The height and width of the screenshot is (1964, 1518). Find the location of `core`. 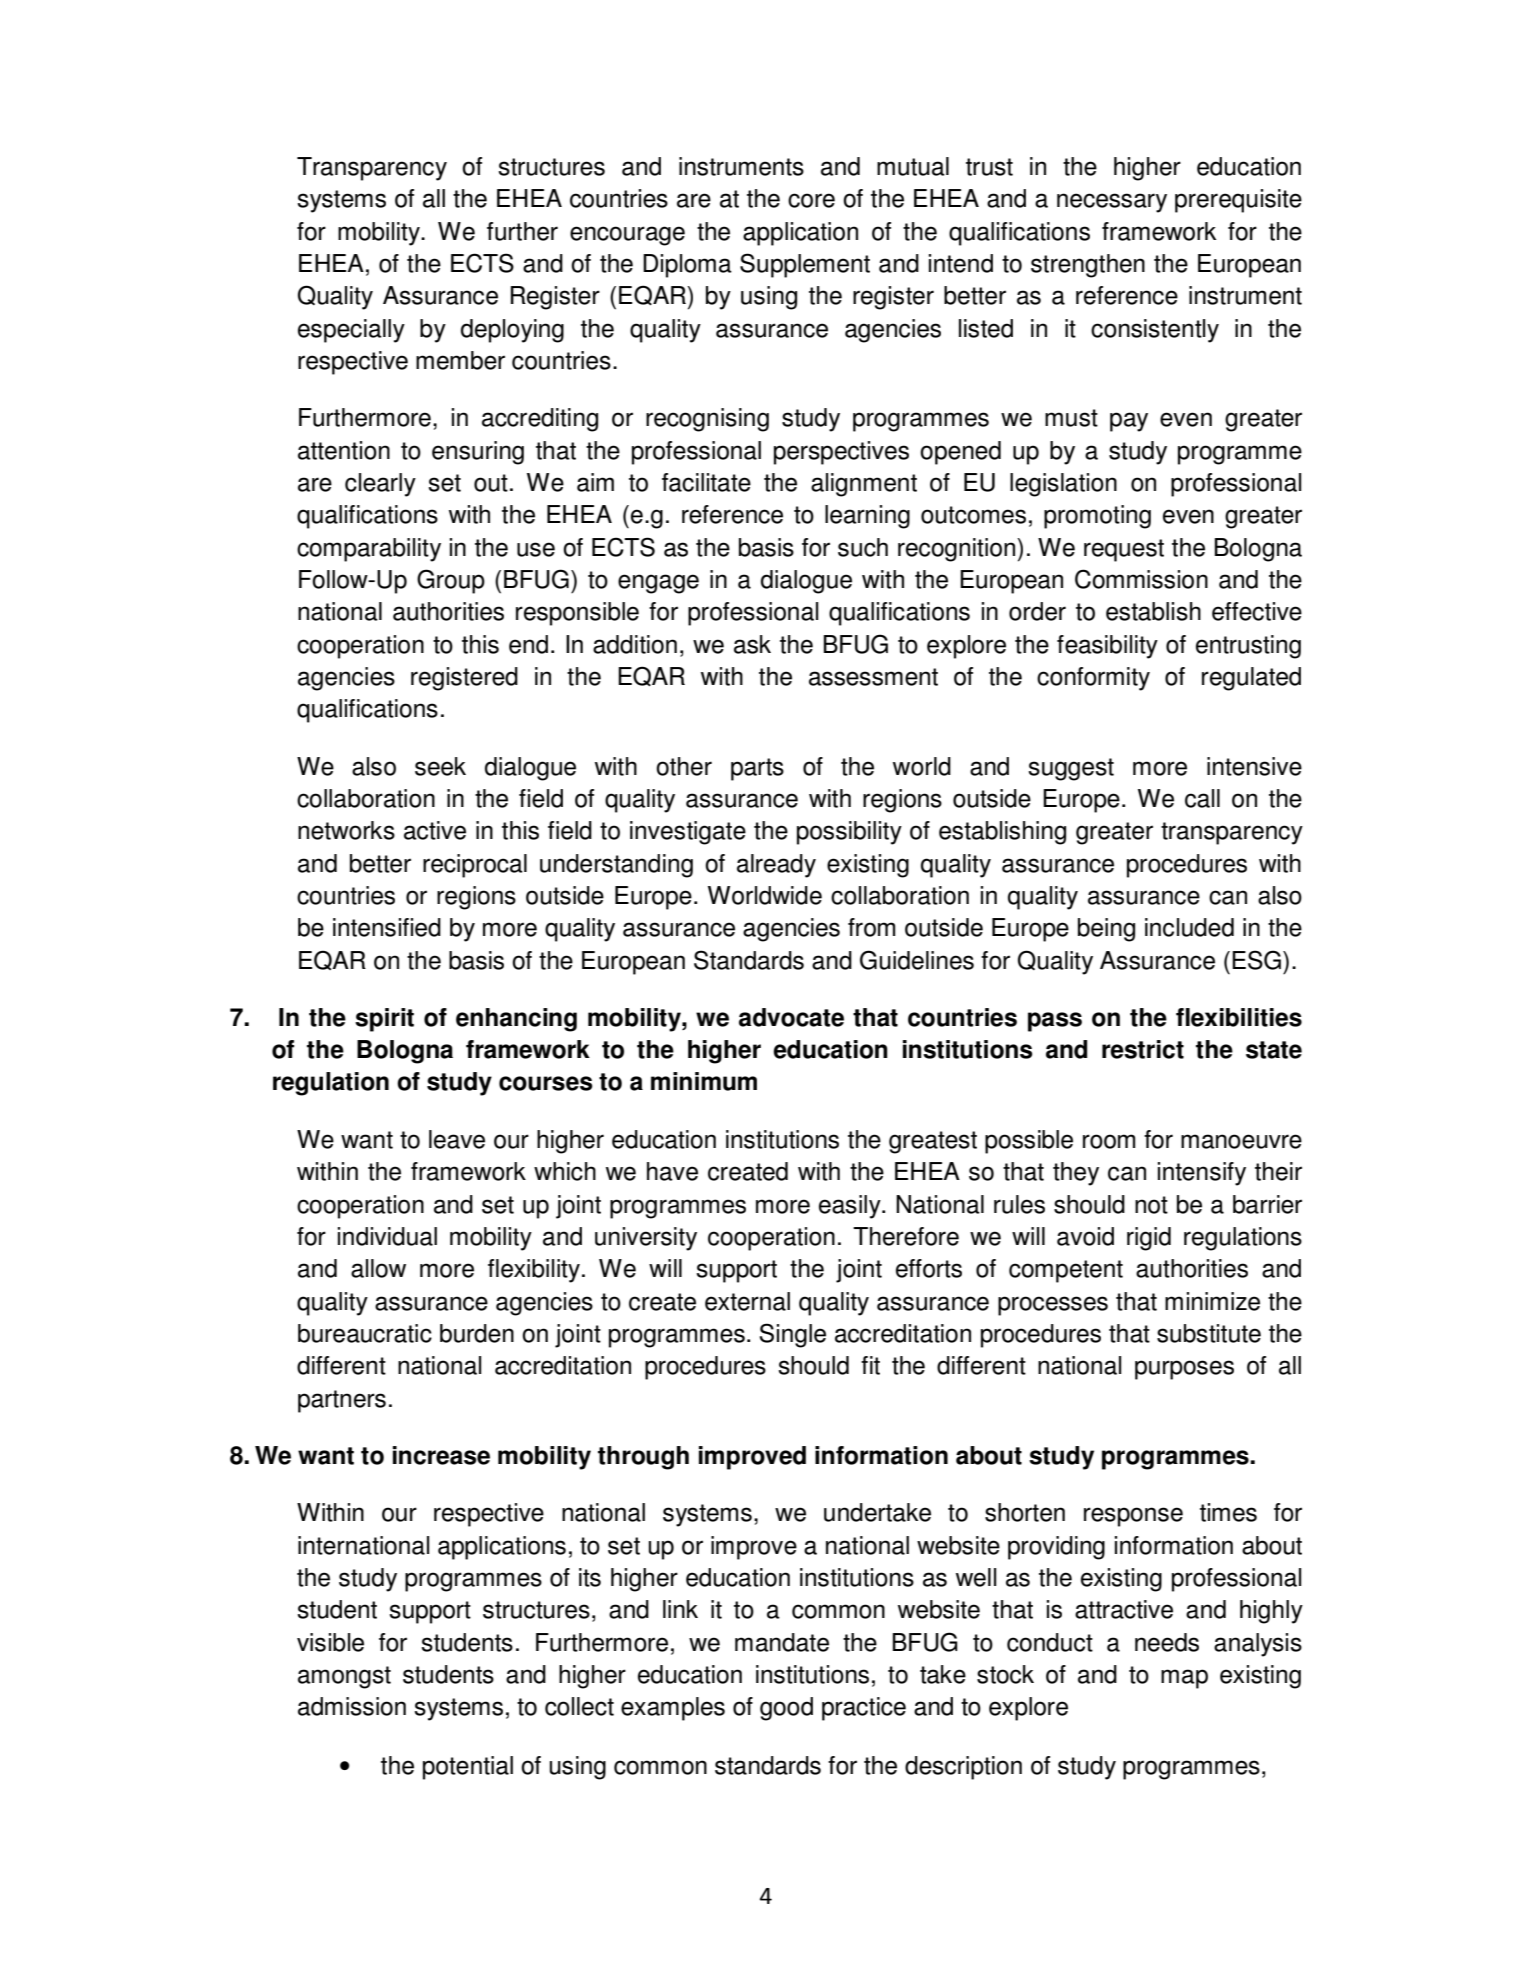

core is located at coordinates (811, 200).
